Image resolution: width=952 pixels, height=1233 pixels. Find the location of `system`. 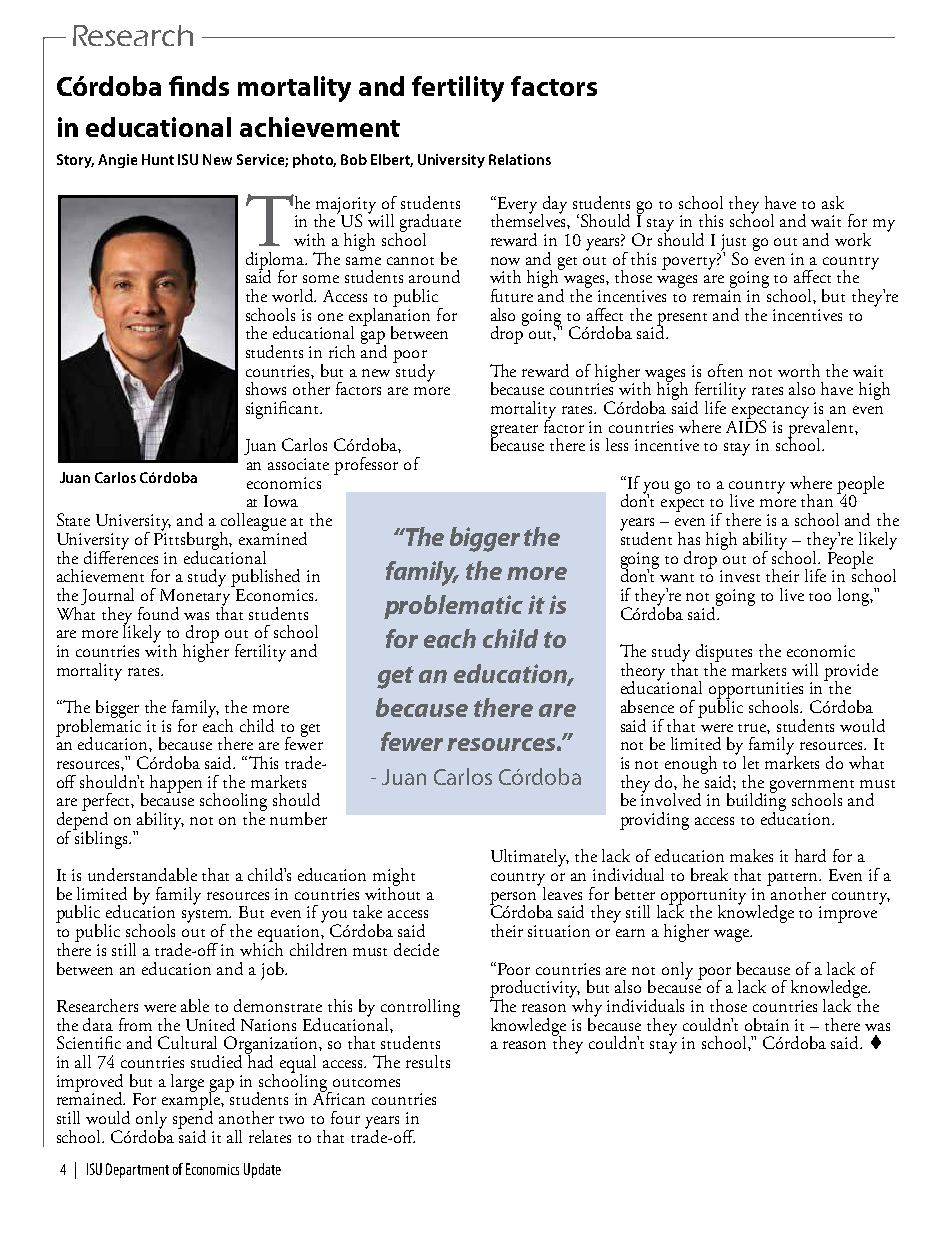

system is located at coordinates (206, 918).
